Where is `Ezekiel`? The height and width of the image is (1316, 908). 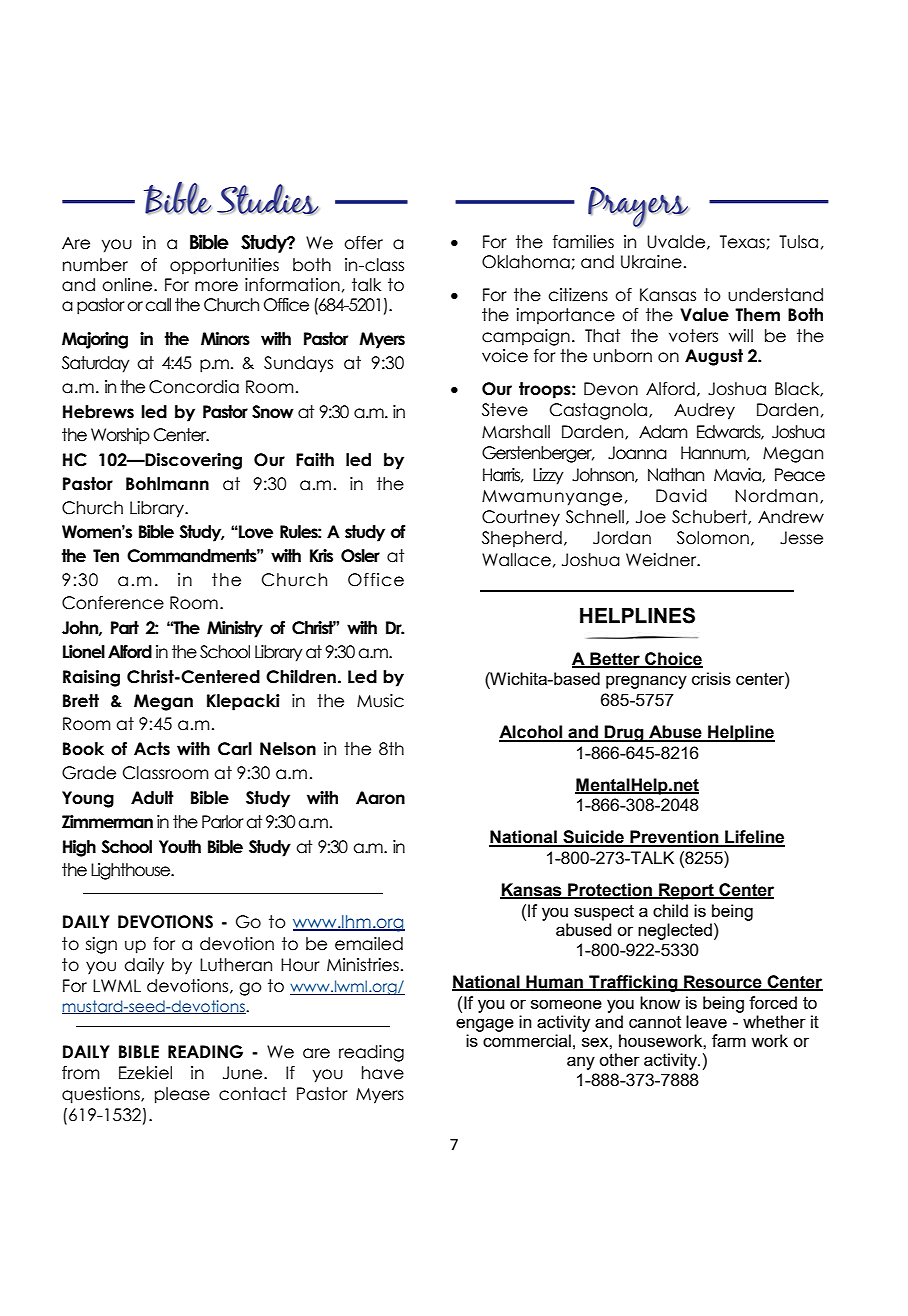 Ezekiel is located at coordinates (145, 1073).
